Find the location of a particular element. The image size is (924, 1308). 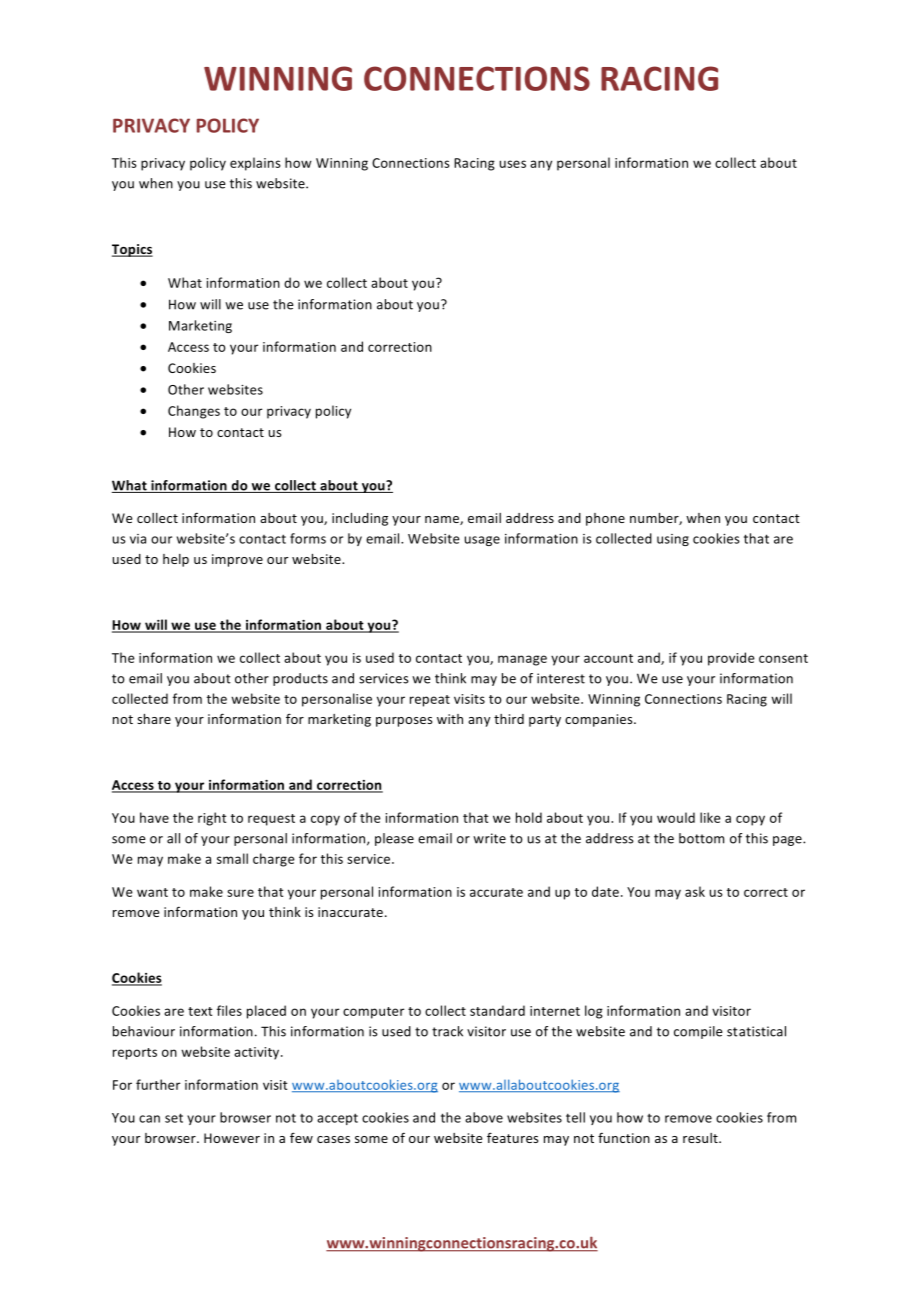

Changes is located at coordinates (194, 412).
